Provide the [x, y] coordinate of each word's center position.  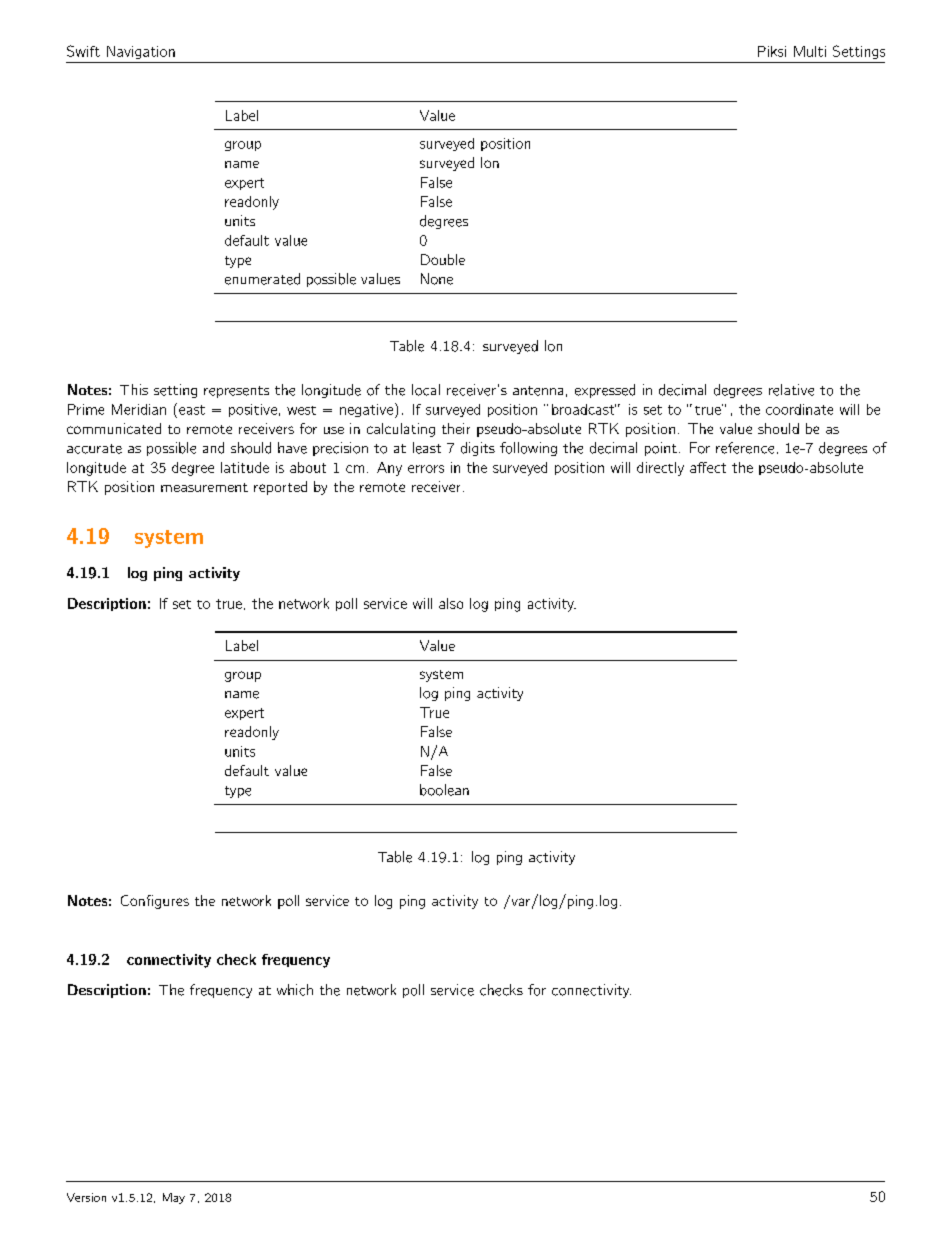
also [451, 603]
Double [443, 259]
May [174, 1198]
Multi [810, 51]
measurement [204, 487]
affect [708, 467]
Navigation [141, 52]
